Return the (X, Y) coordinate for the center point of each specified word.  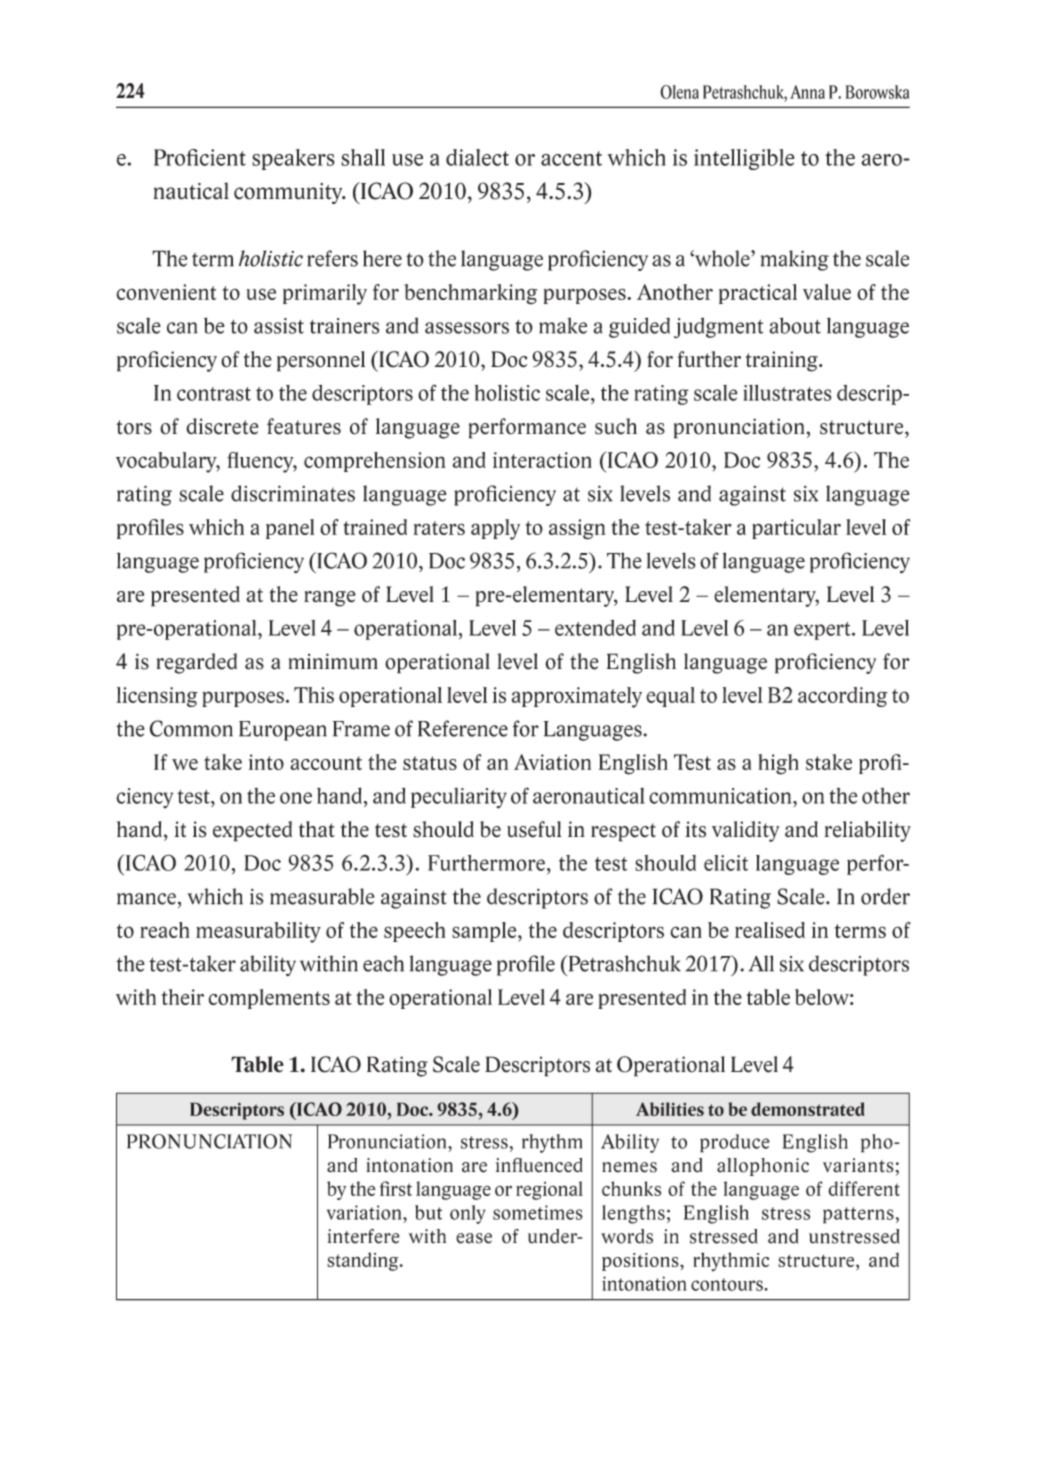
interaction (542, 460)
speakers (293, 159)
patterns (858, 1215)
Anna (807, 92)
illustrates (787, 392)
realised (770, 930)
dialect (477, 157)
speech (414, 932)
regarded (197, 663)
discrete (222, 426)
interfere (364, 1236)
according (843, 697)
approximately (576, 697)
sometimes (538, 1212)
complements (269, 999)
